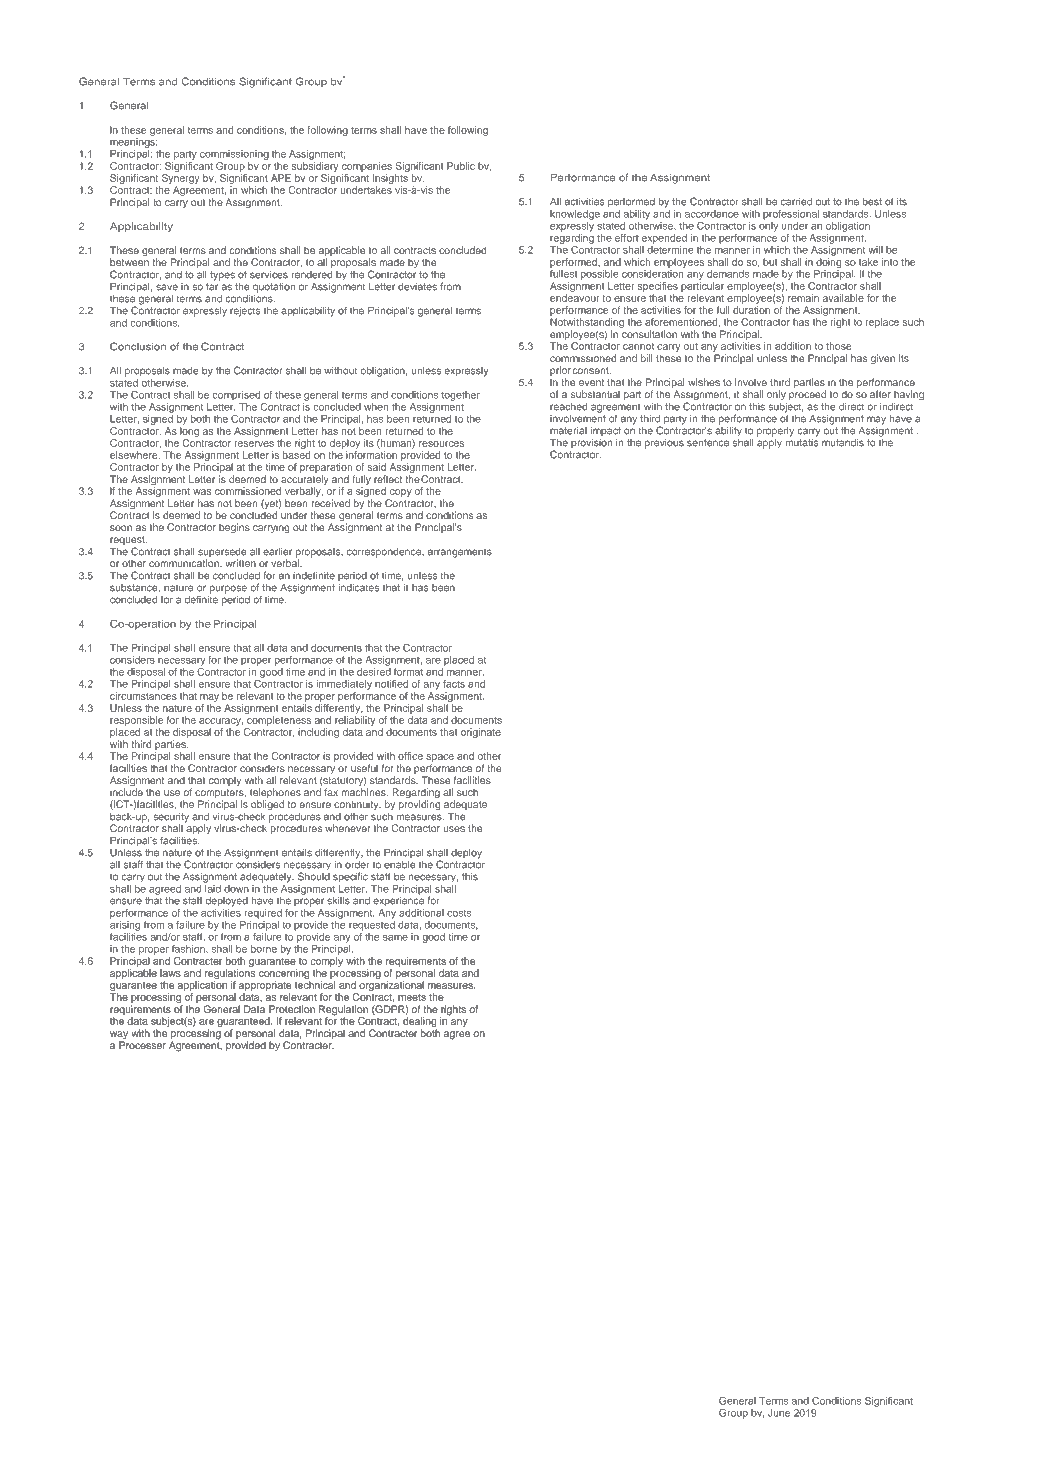  I want to click on was, so click(202, 492).
